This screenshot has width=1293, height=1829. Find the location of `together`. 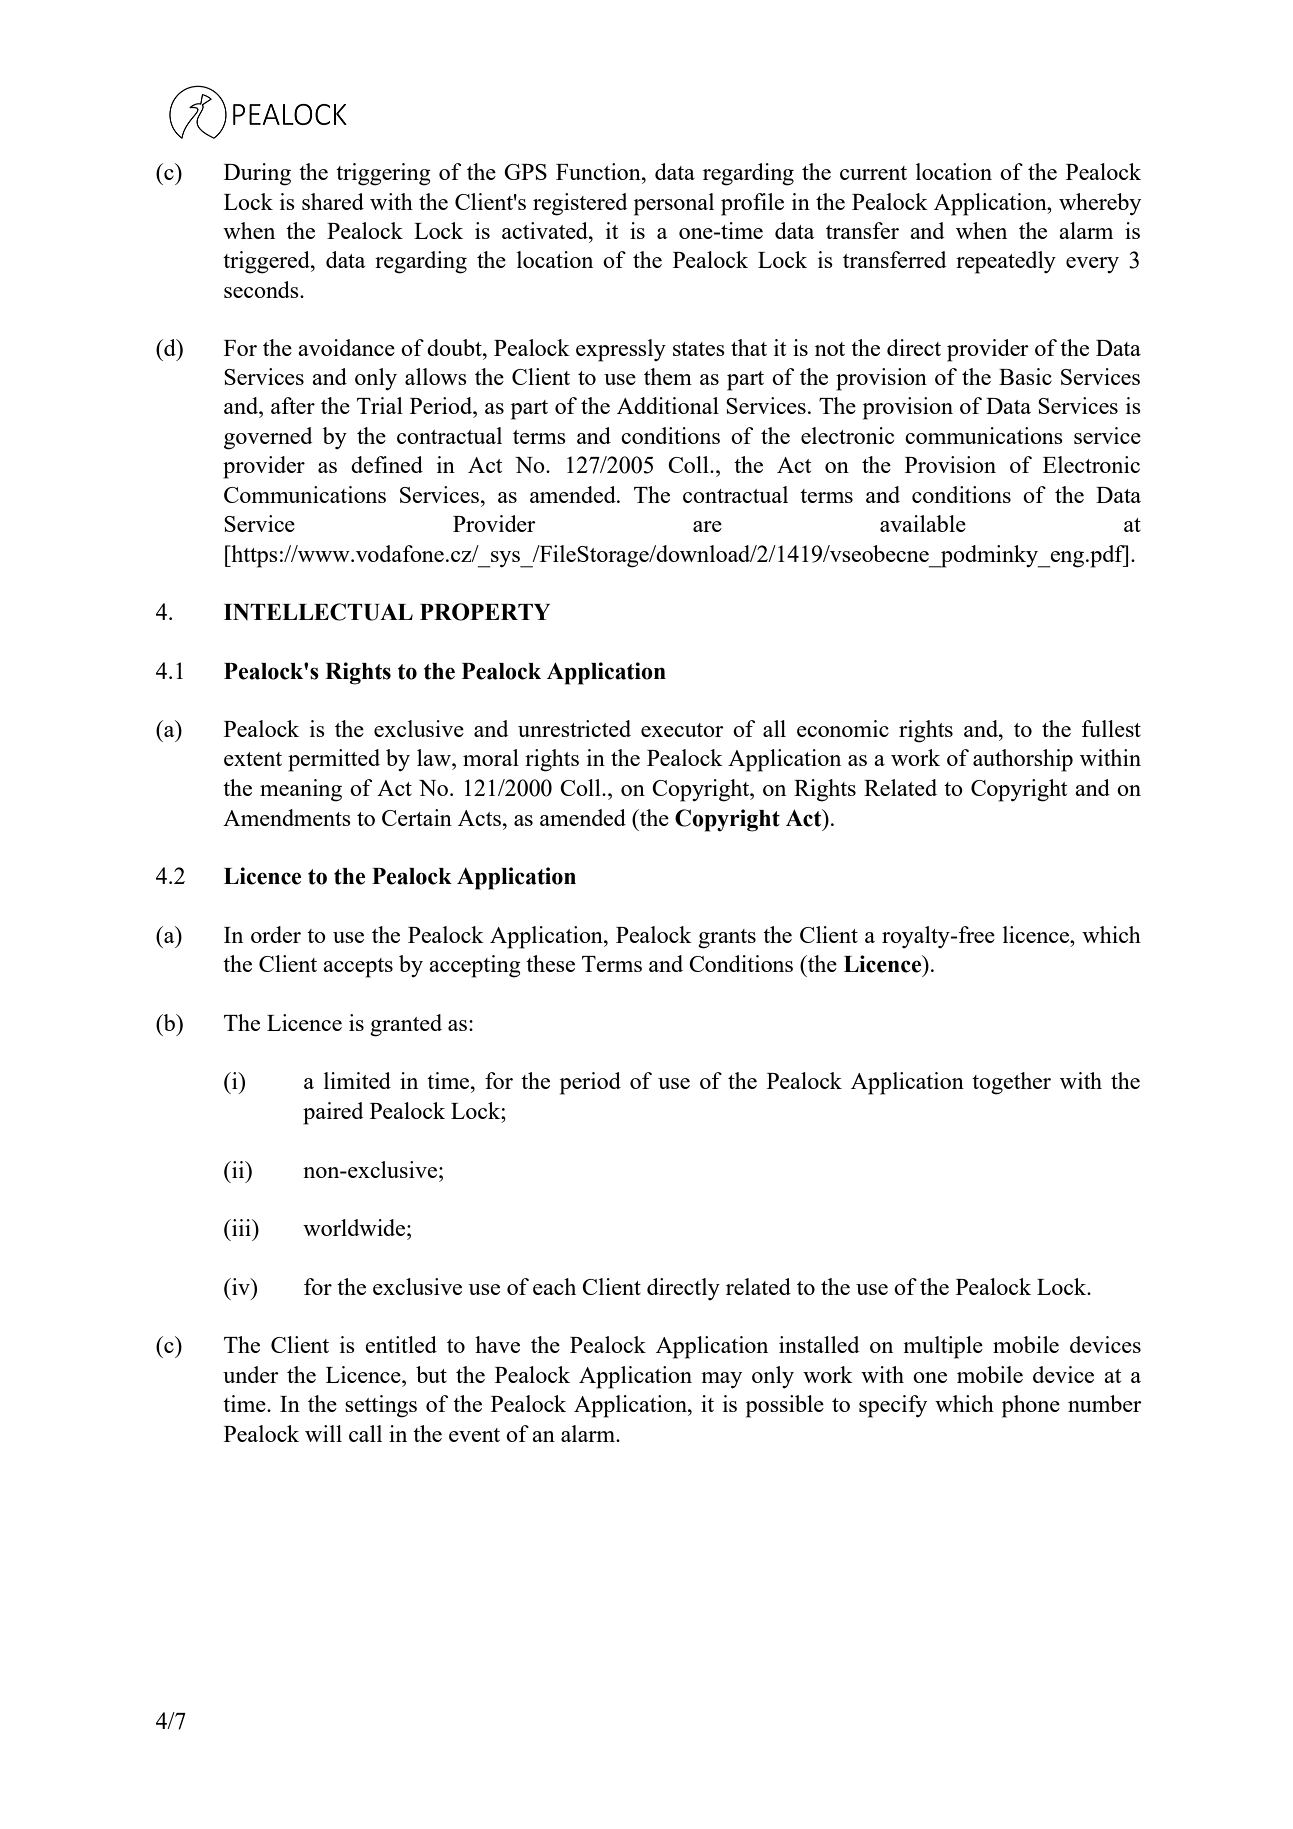

together is located at coordinates (1011, 1083).
